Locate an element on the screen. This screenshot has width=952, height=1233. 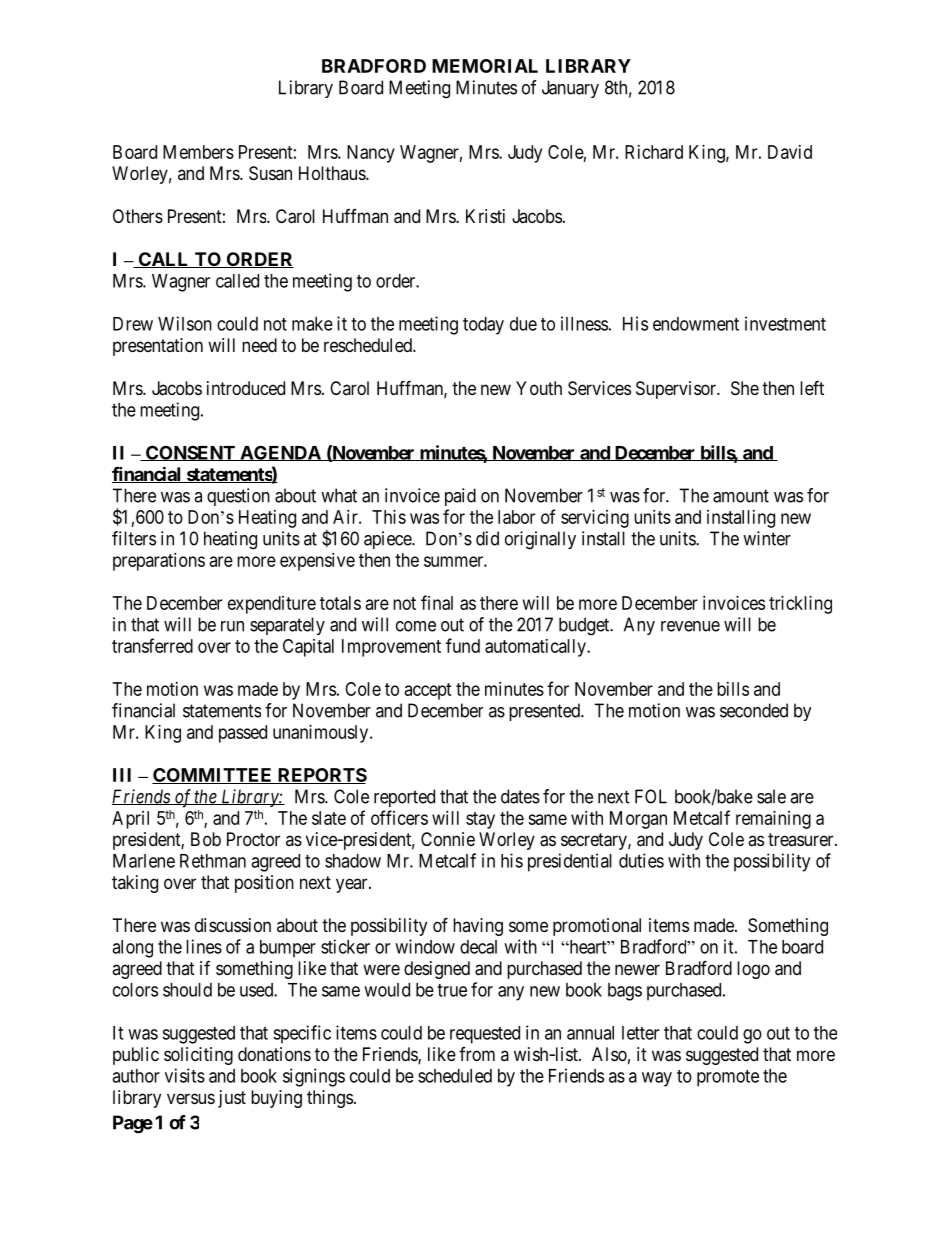
Members is located at coordinates (198, 152).
